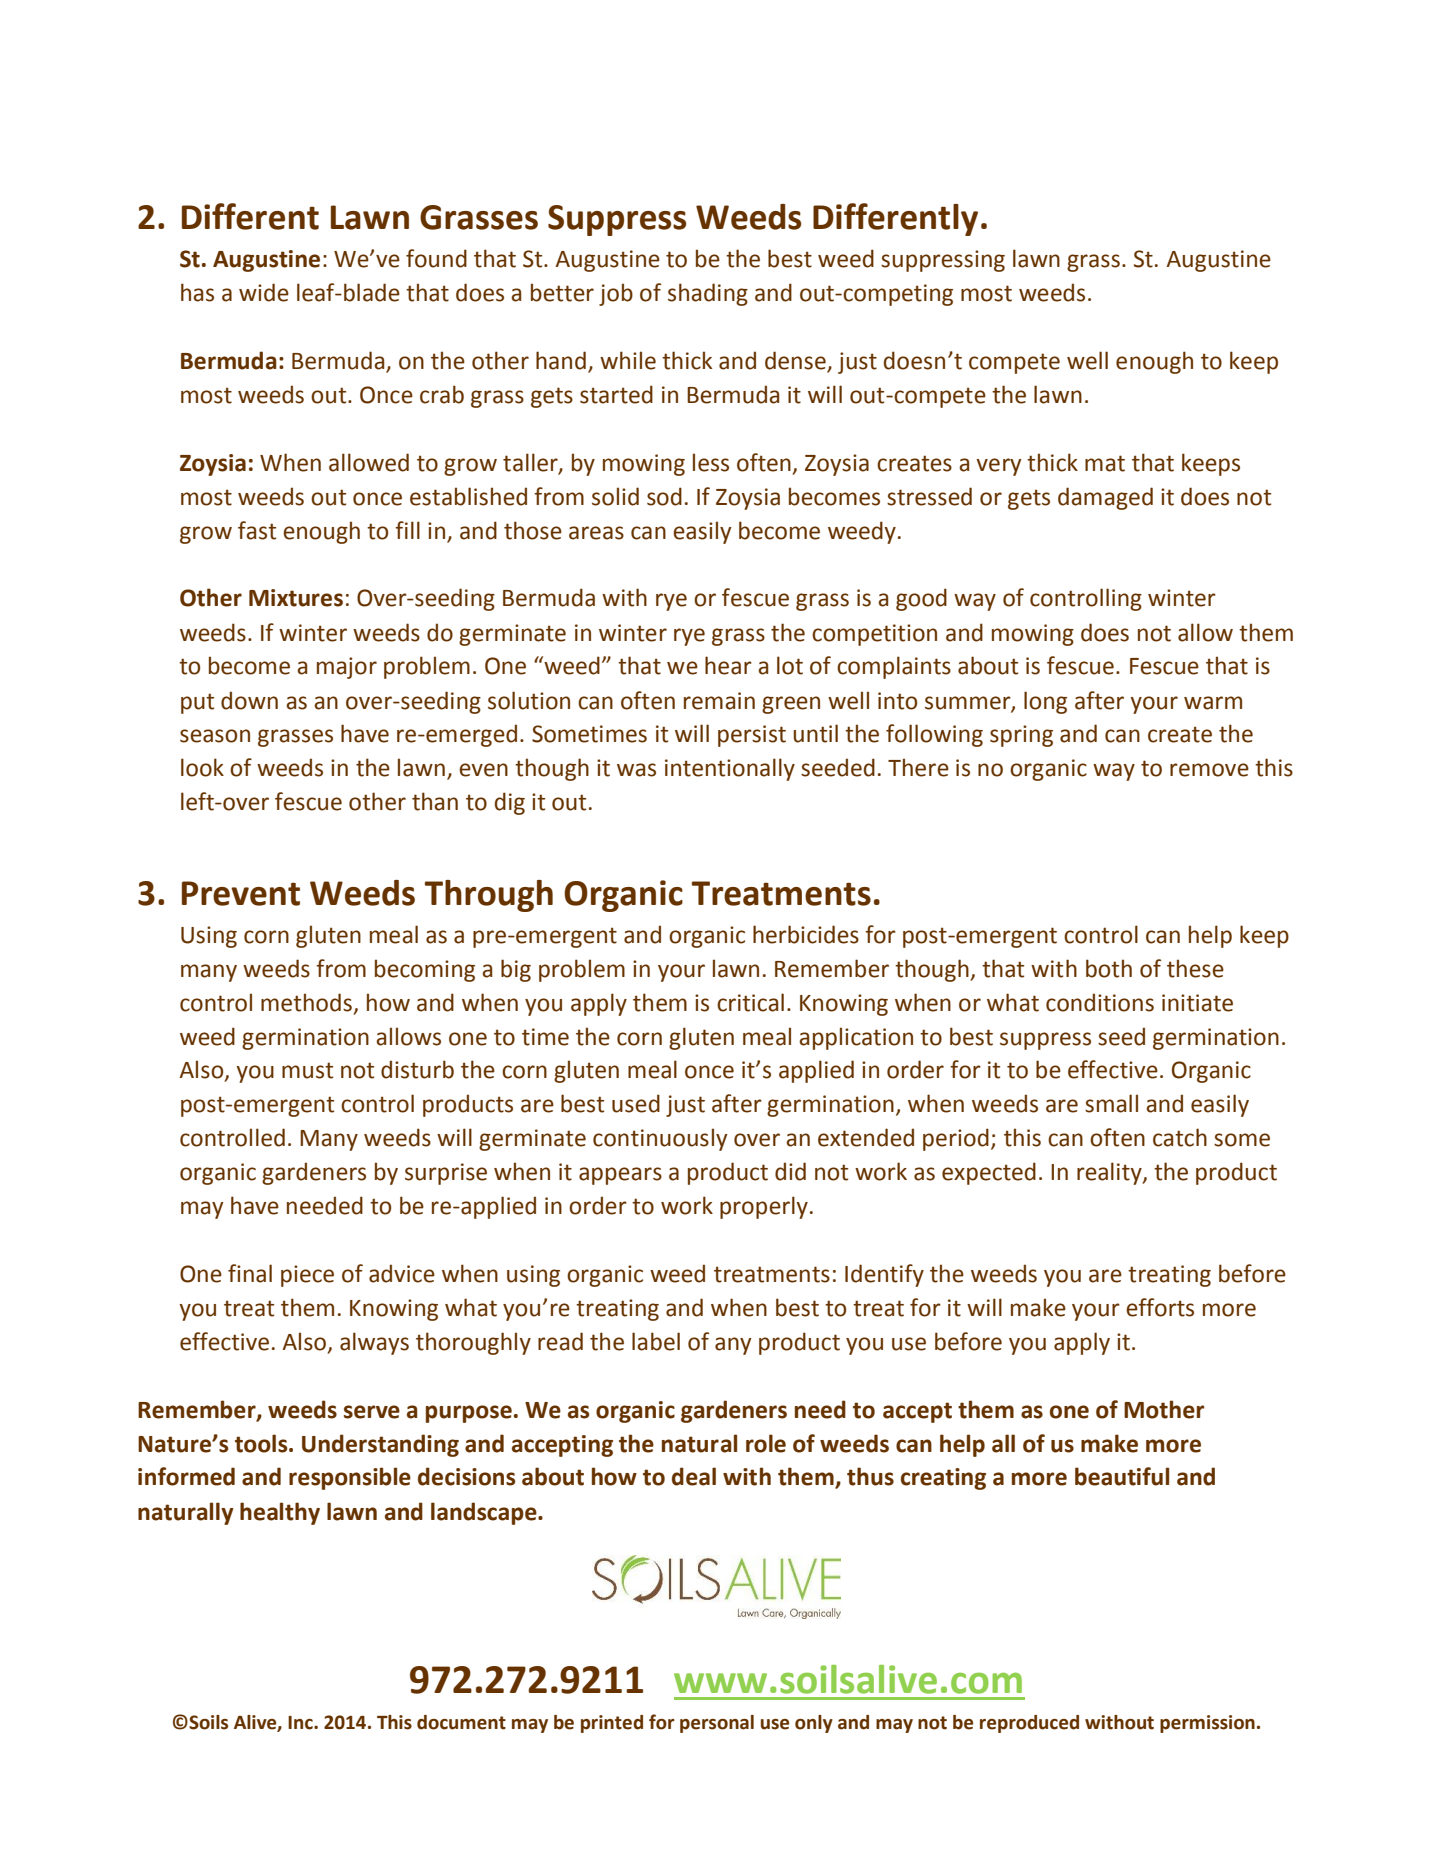  I want to click on efforts, so click(1160, 1307).
